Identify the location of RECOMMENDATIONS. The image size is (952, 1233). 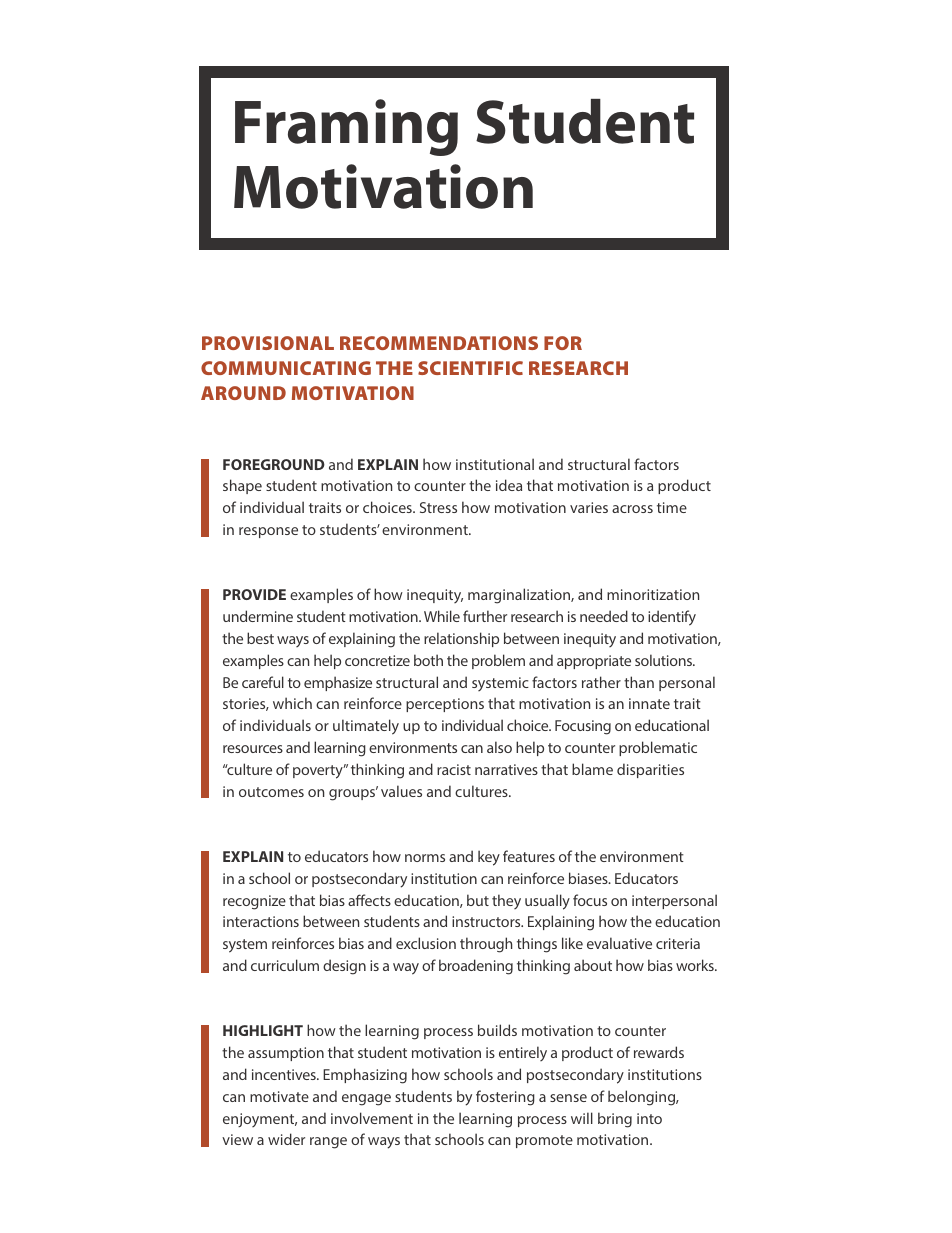
(439, 343).
